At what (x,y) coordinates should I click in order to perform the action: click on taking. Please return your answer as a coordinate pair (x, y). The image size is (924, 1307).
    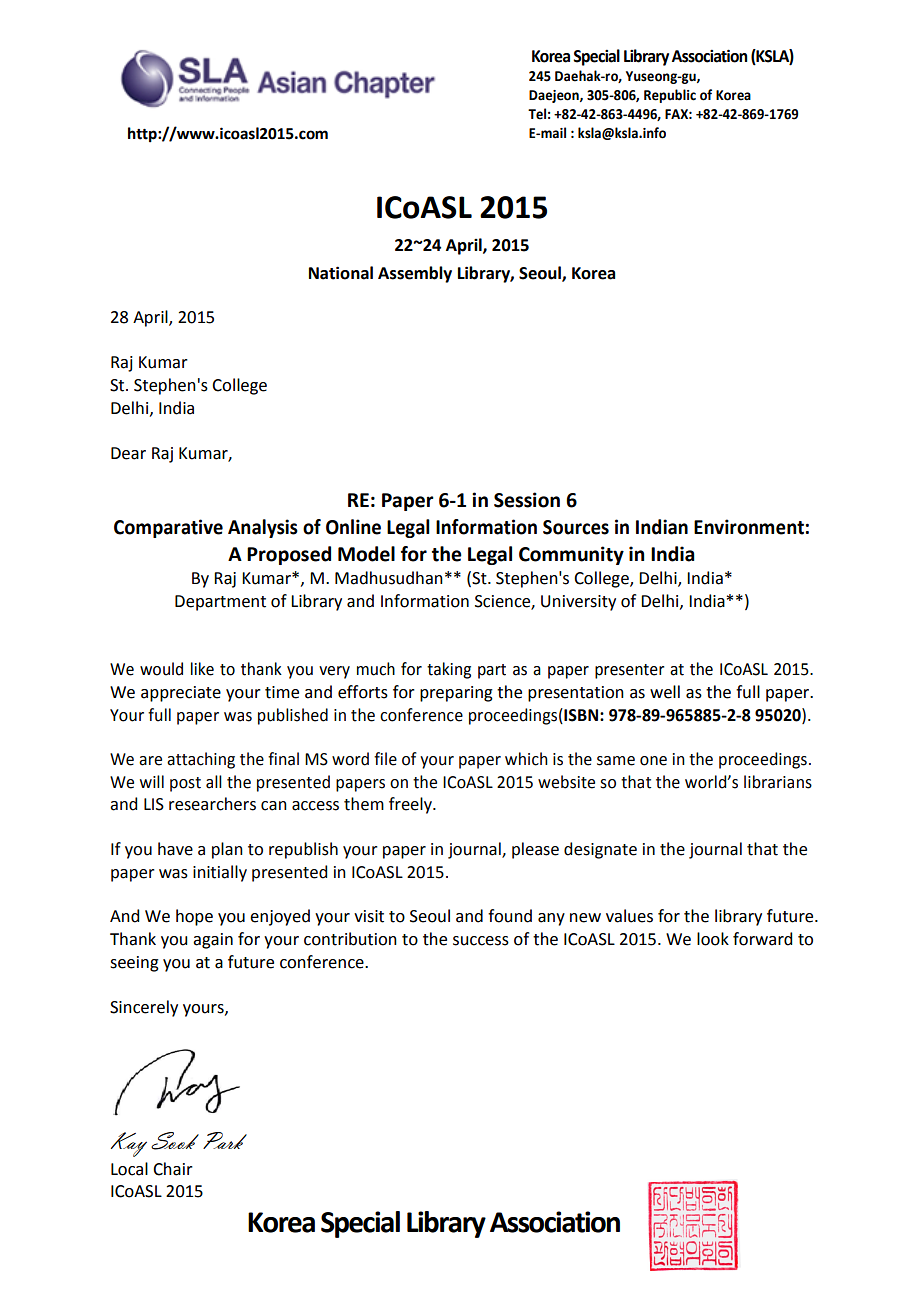
    Looking at the image, I should click on (449, 670).
